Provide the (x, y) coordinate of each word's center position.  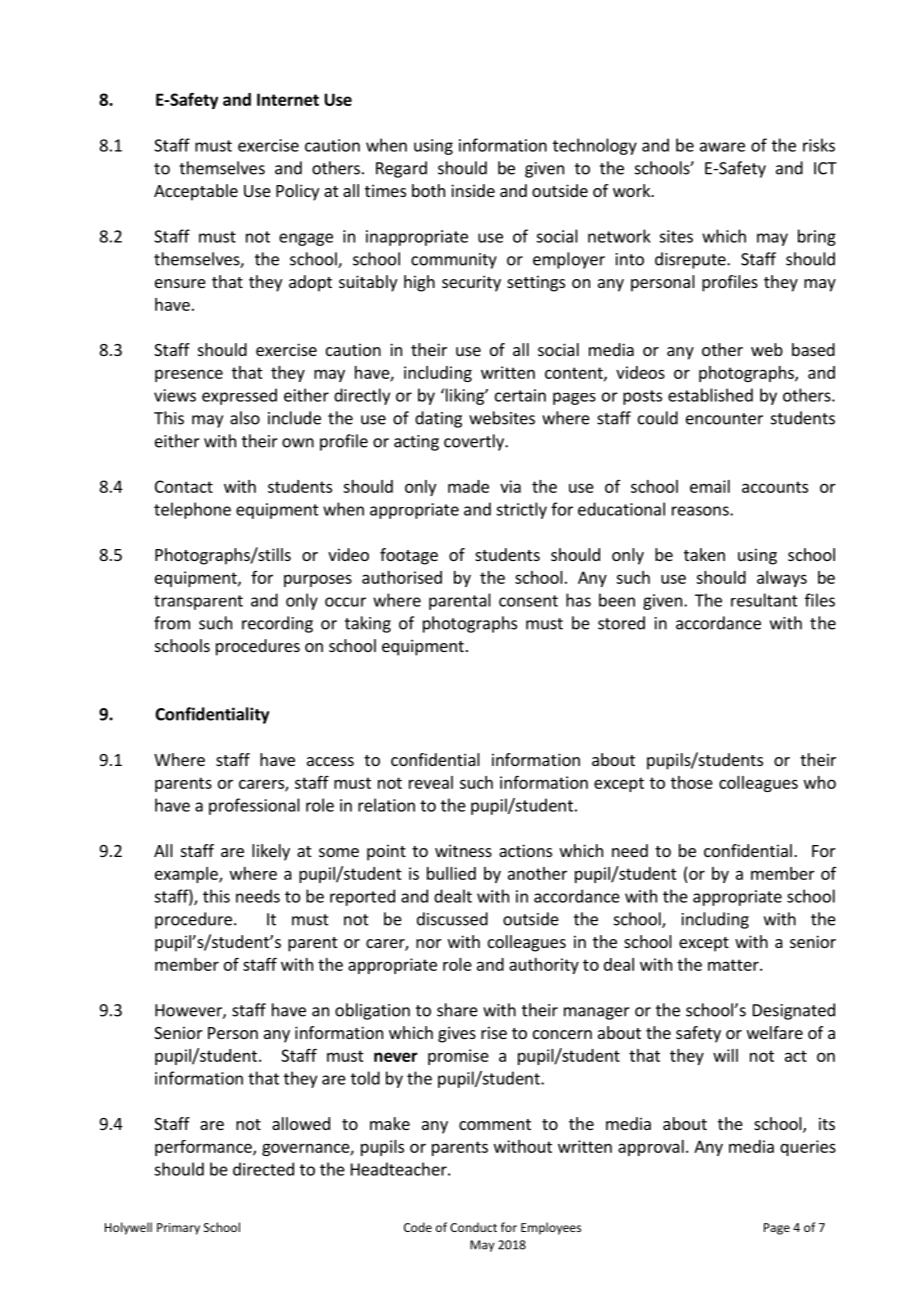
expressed (239, 396)
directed (263, 1169)
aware (722, 147)
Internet (288, 99)
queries (808, 1148)
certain (520, 395)
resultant (764, 600)
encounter (724, 419)
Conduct (473, 1227)
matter (734, 965)
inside (473, 190)
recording (277, 624)
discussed (452, 919)
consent (528, 601)
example (187, 875)
